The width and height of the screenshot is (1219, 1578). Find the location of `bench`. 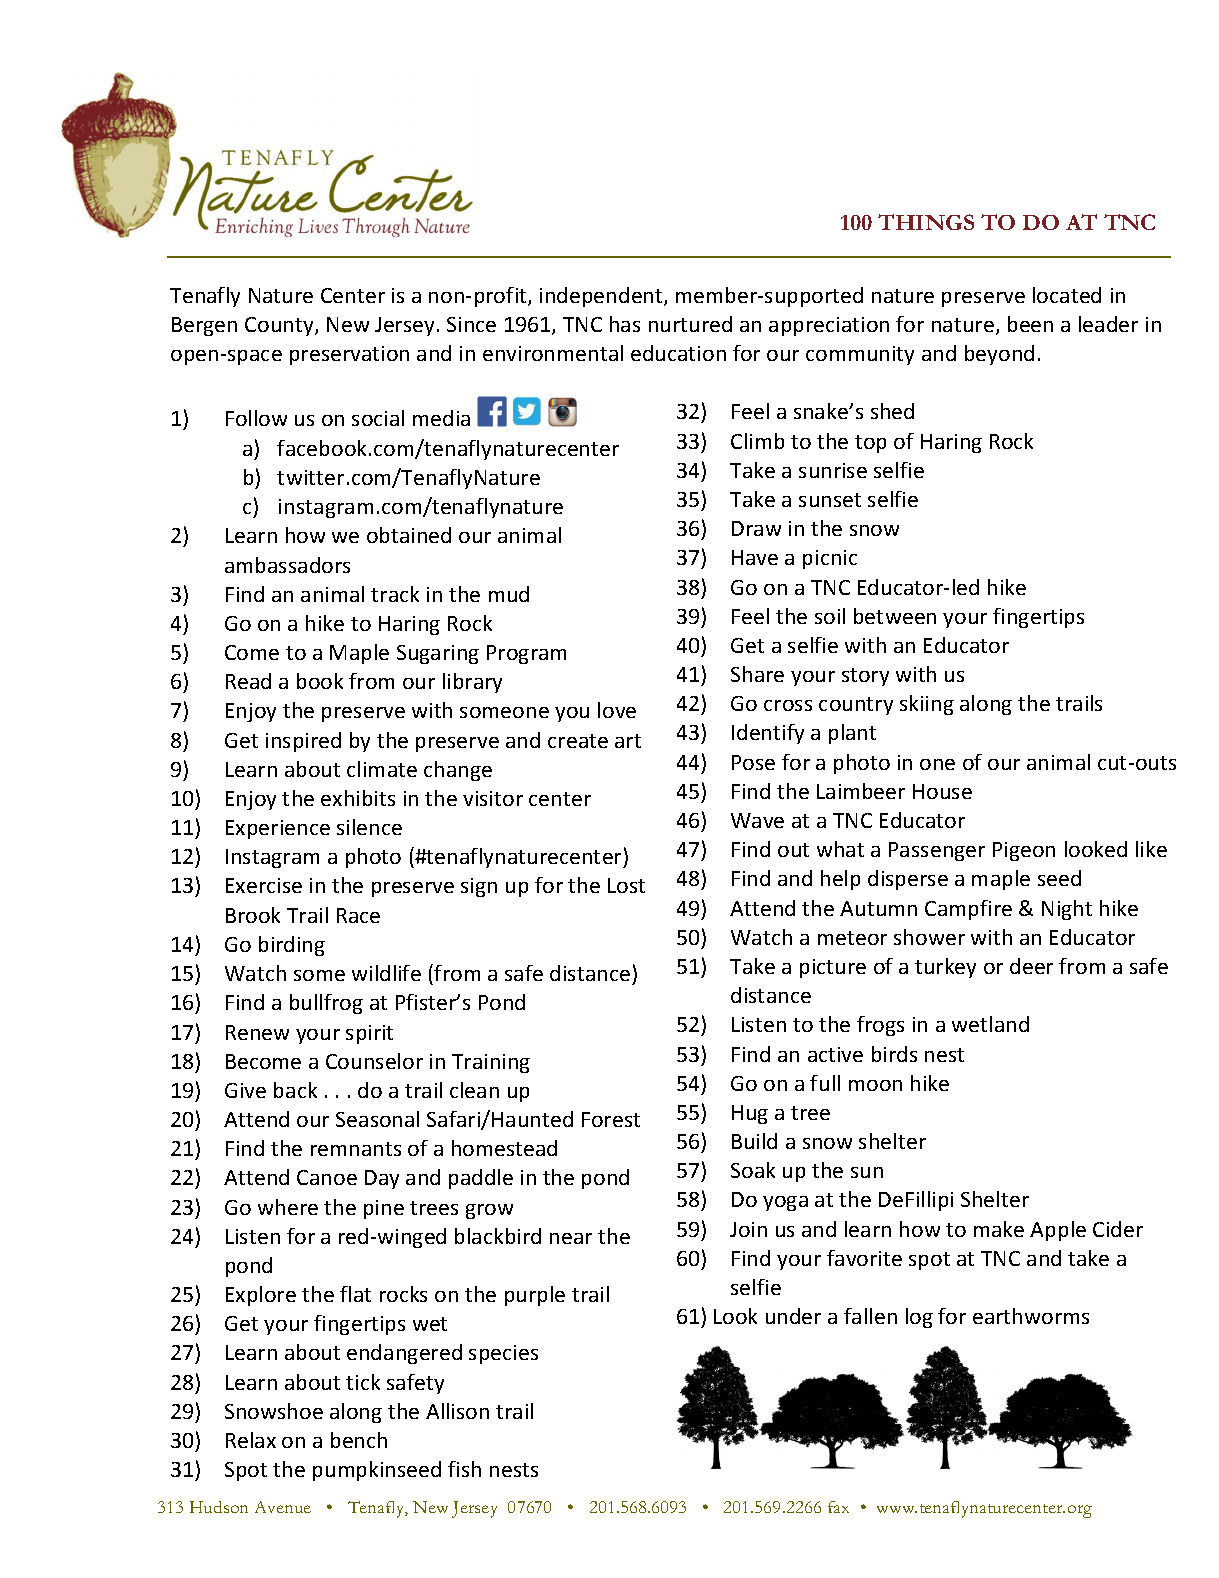

bench is located at coordinates (359, 1440).
